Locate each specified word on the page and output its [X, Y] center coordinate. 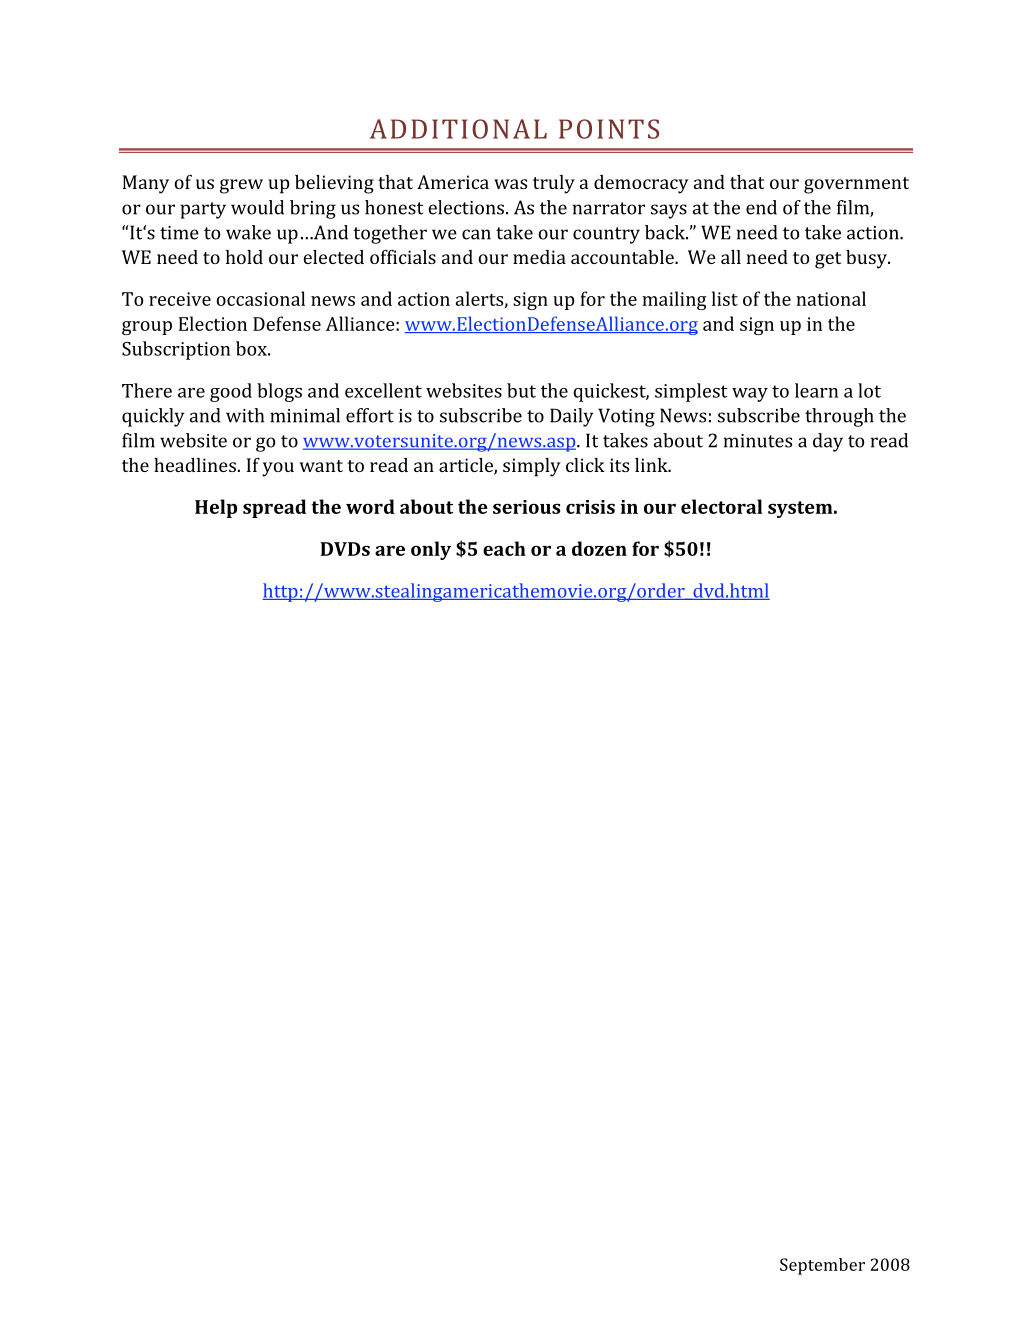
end [761, 207]
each [504, 548]
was [510, 184]
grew [241, 186]
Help [216, 508]
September [822, 1266]
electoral [722, 506]
